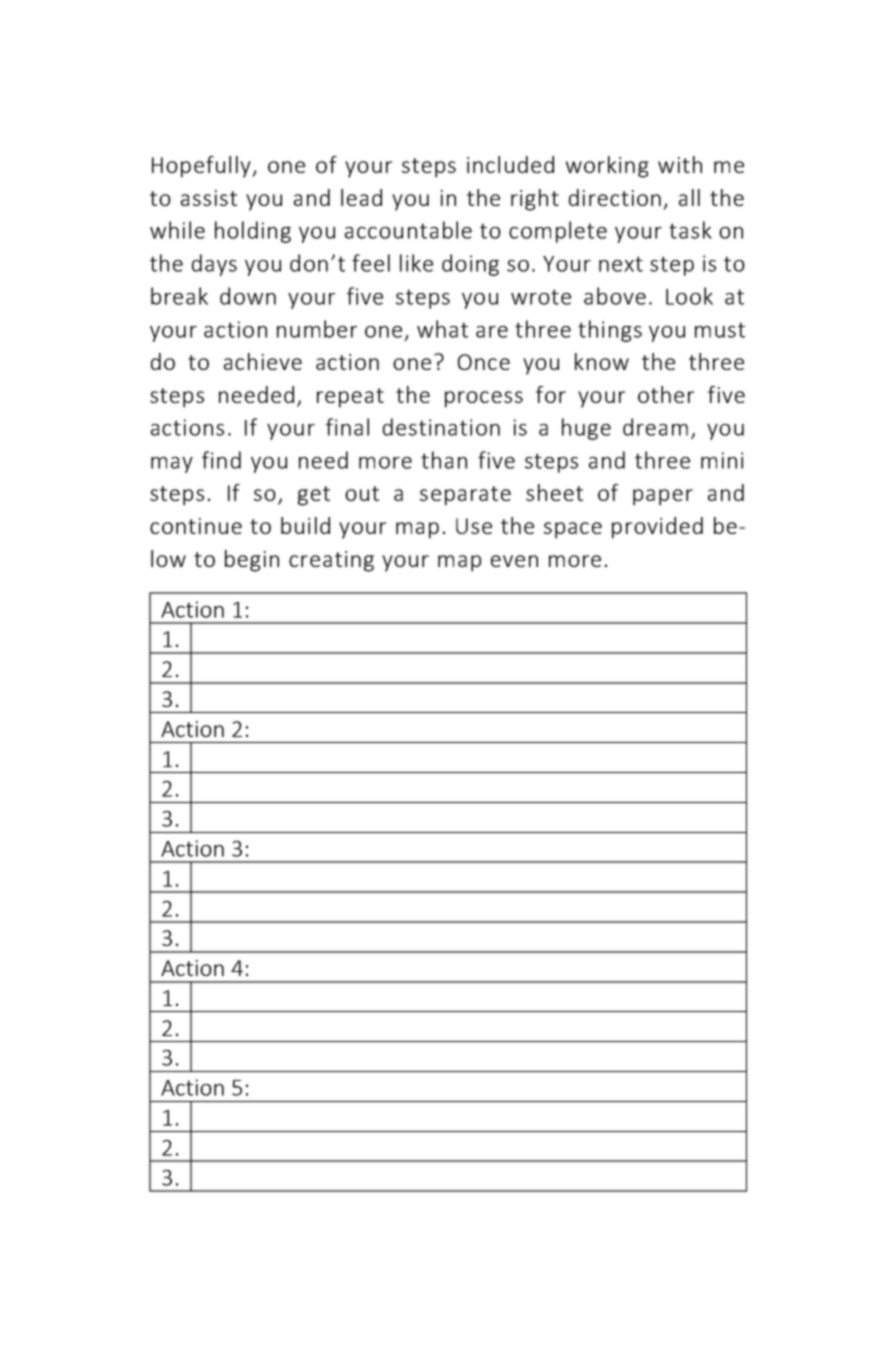  What do you see at coordinates (474, 526) in the screenshot?
I see `Use` at bounding box center [474, 526].
